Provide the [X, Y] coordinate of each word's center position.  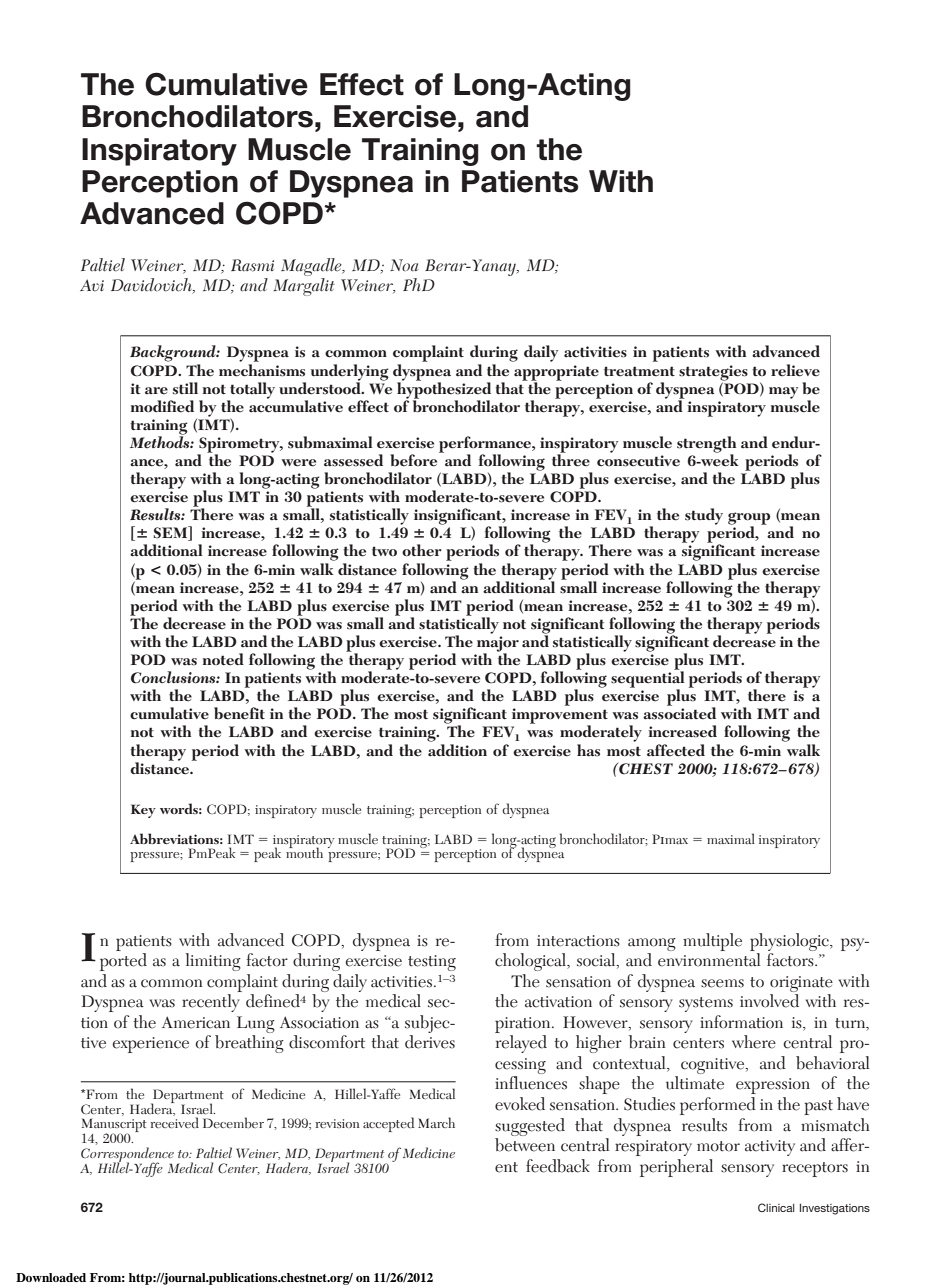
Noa [404, 265]
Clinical [776, 1207]
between [525, 1145]
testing [432, 963]
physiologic [790, 942]
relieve [795, 370]
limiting [213, 962]
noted [223, 659]
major [498, 645]
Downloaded [51, 1277]
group [749, 519]
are [156, 390]
